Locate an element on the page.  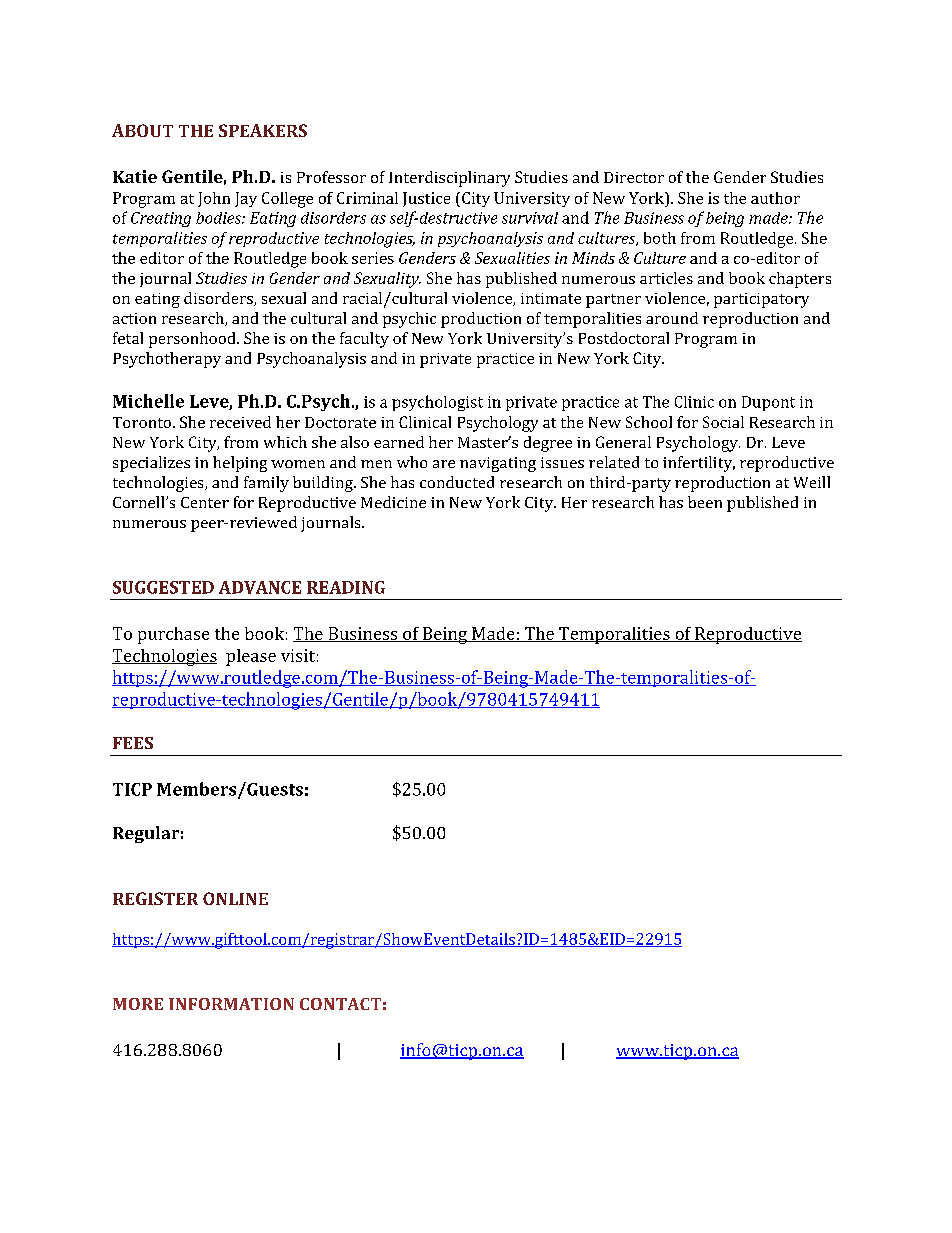
faculty is located at coordinates (364, 340).
